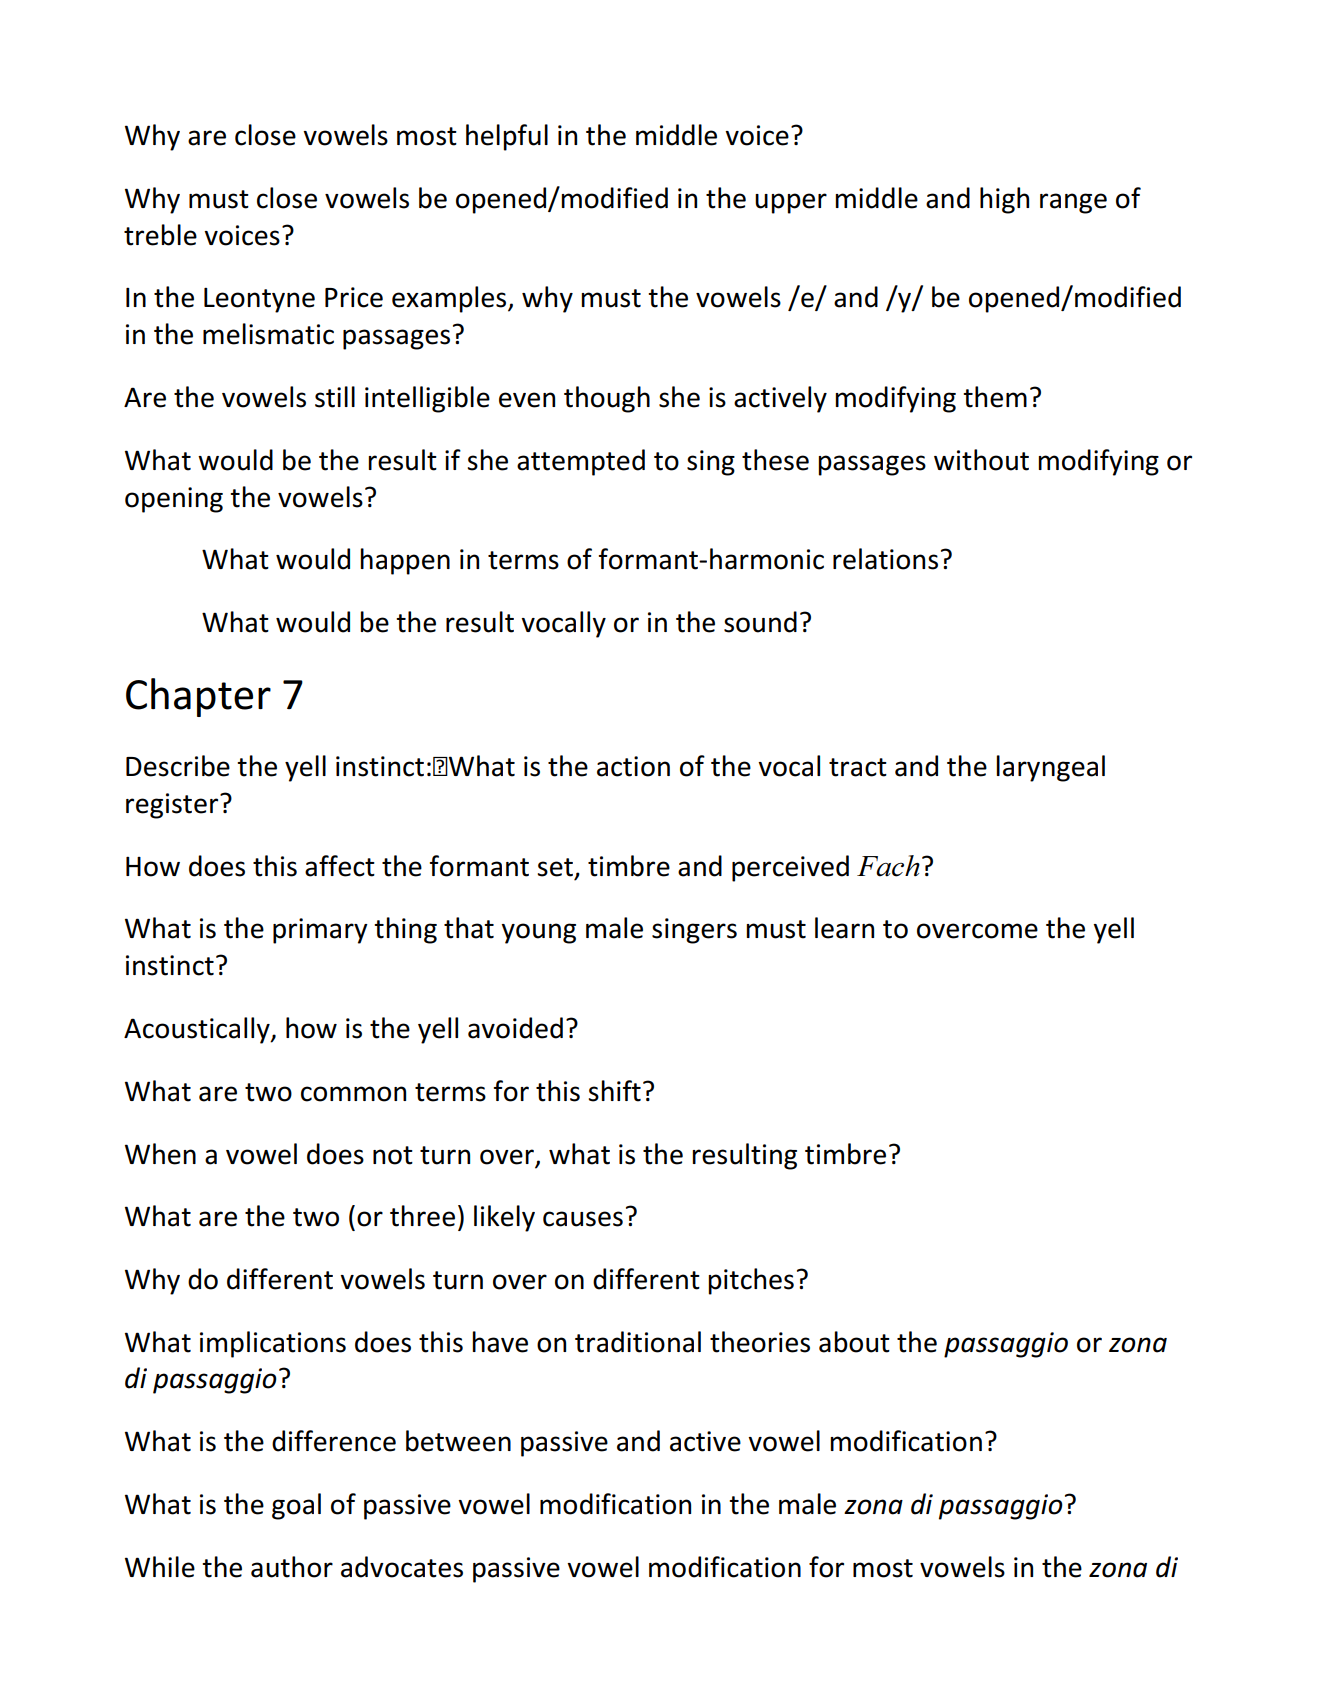 This page has height=1708, width=1320. What do you see at coordinates (507, 137) in the page?
I see `helpful` at bounding box center [507, 137].
